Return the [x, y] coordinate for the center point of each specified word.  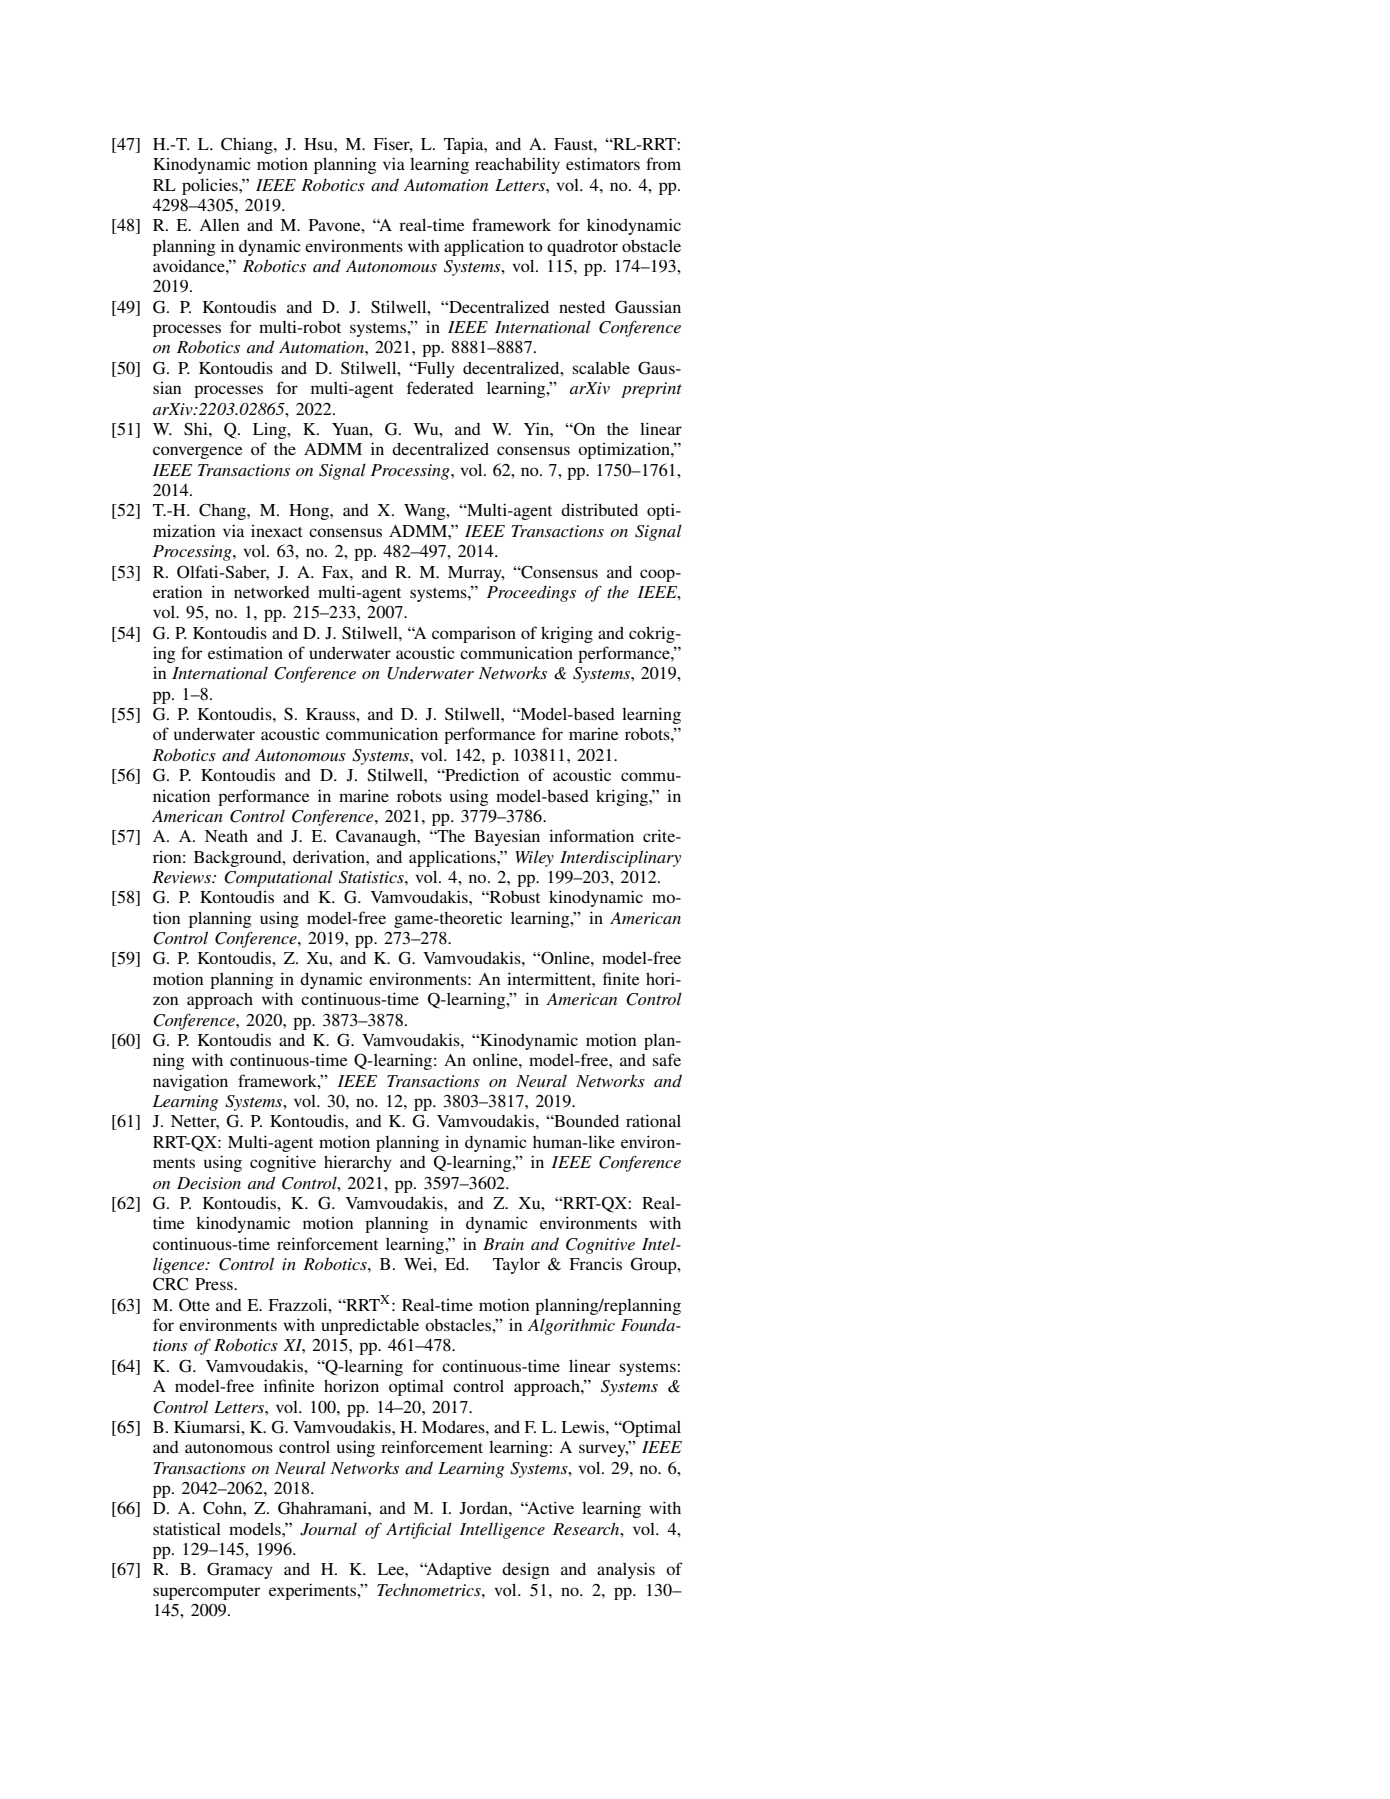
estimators [603, 163]
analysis [626, 1570]
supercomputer [206, 1593]
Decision [209, 1183]
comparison [474, 634]
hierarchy [358, 1163]
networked [272, 592]
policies [211, 186]
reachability [517, 165]
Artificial [419, 1530]
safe [667, 1059]
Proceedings [531, 593]
